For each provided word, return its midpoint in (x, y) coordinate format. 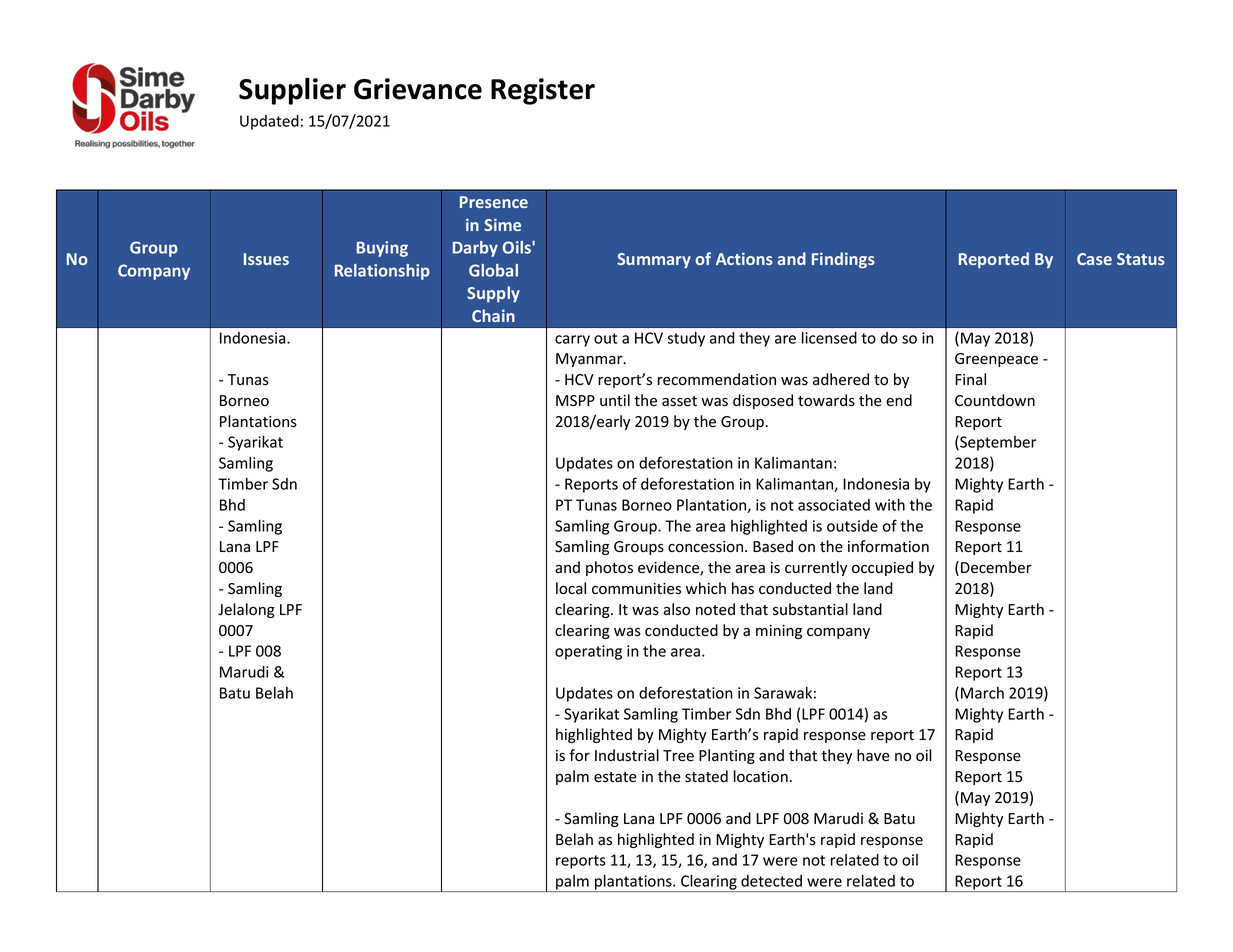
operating (588, 652)
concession (707, 547)
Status (1141, 259)
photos (609, 568)
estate (615, 777)
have (873, 755)
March (982, 693)
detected (771, 881)
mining (779, 632)
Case (1094, 259)
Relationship (382, 272)
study (686, 339)
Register (543, 91)
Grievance (418, 89)
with (890, 505)
